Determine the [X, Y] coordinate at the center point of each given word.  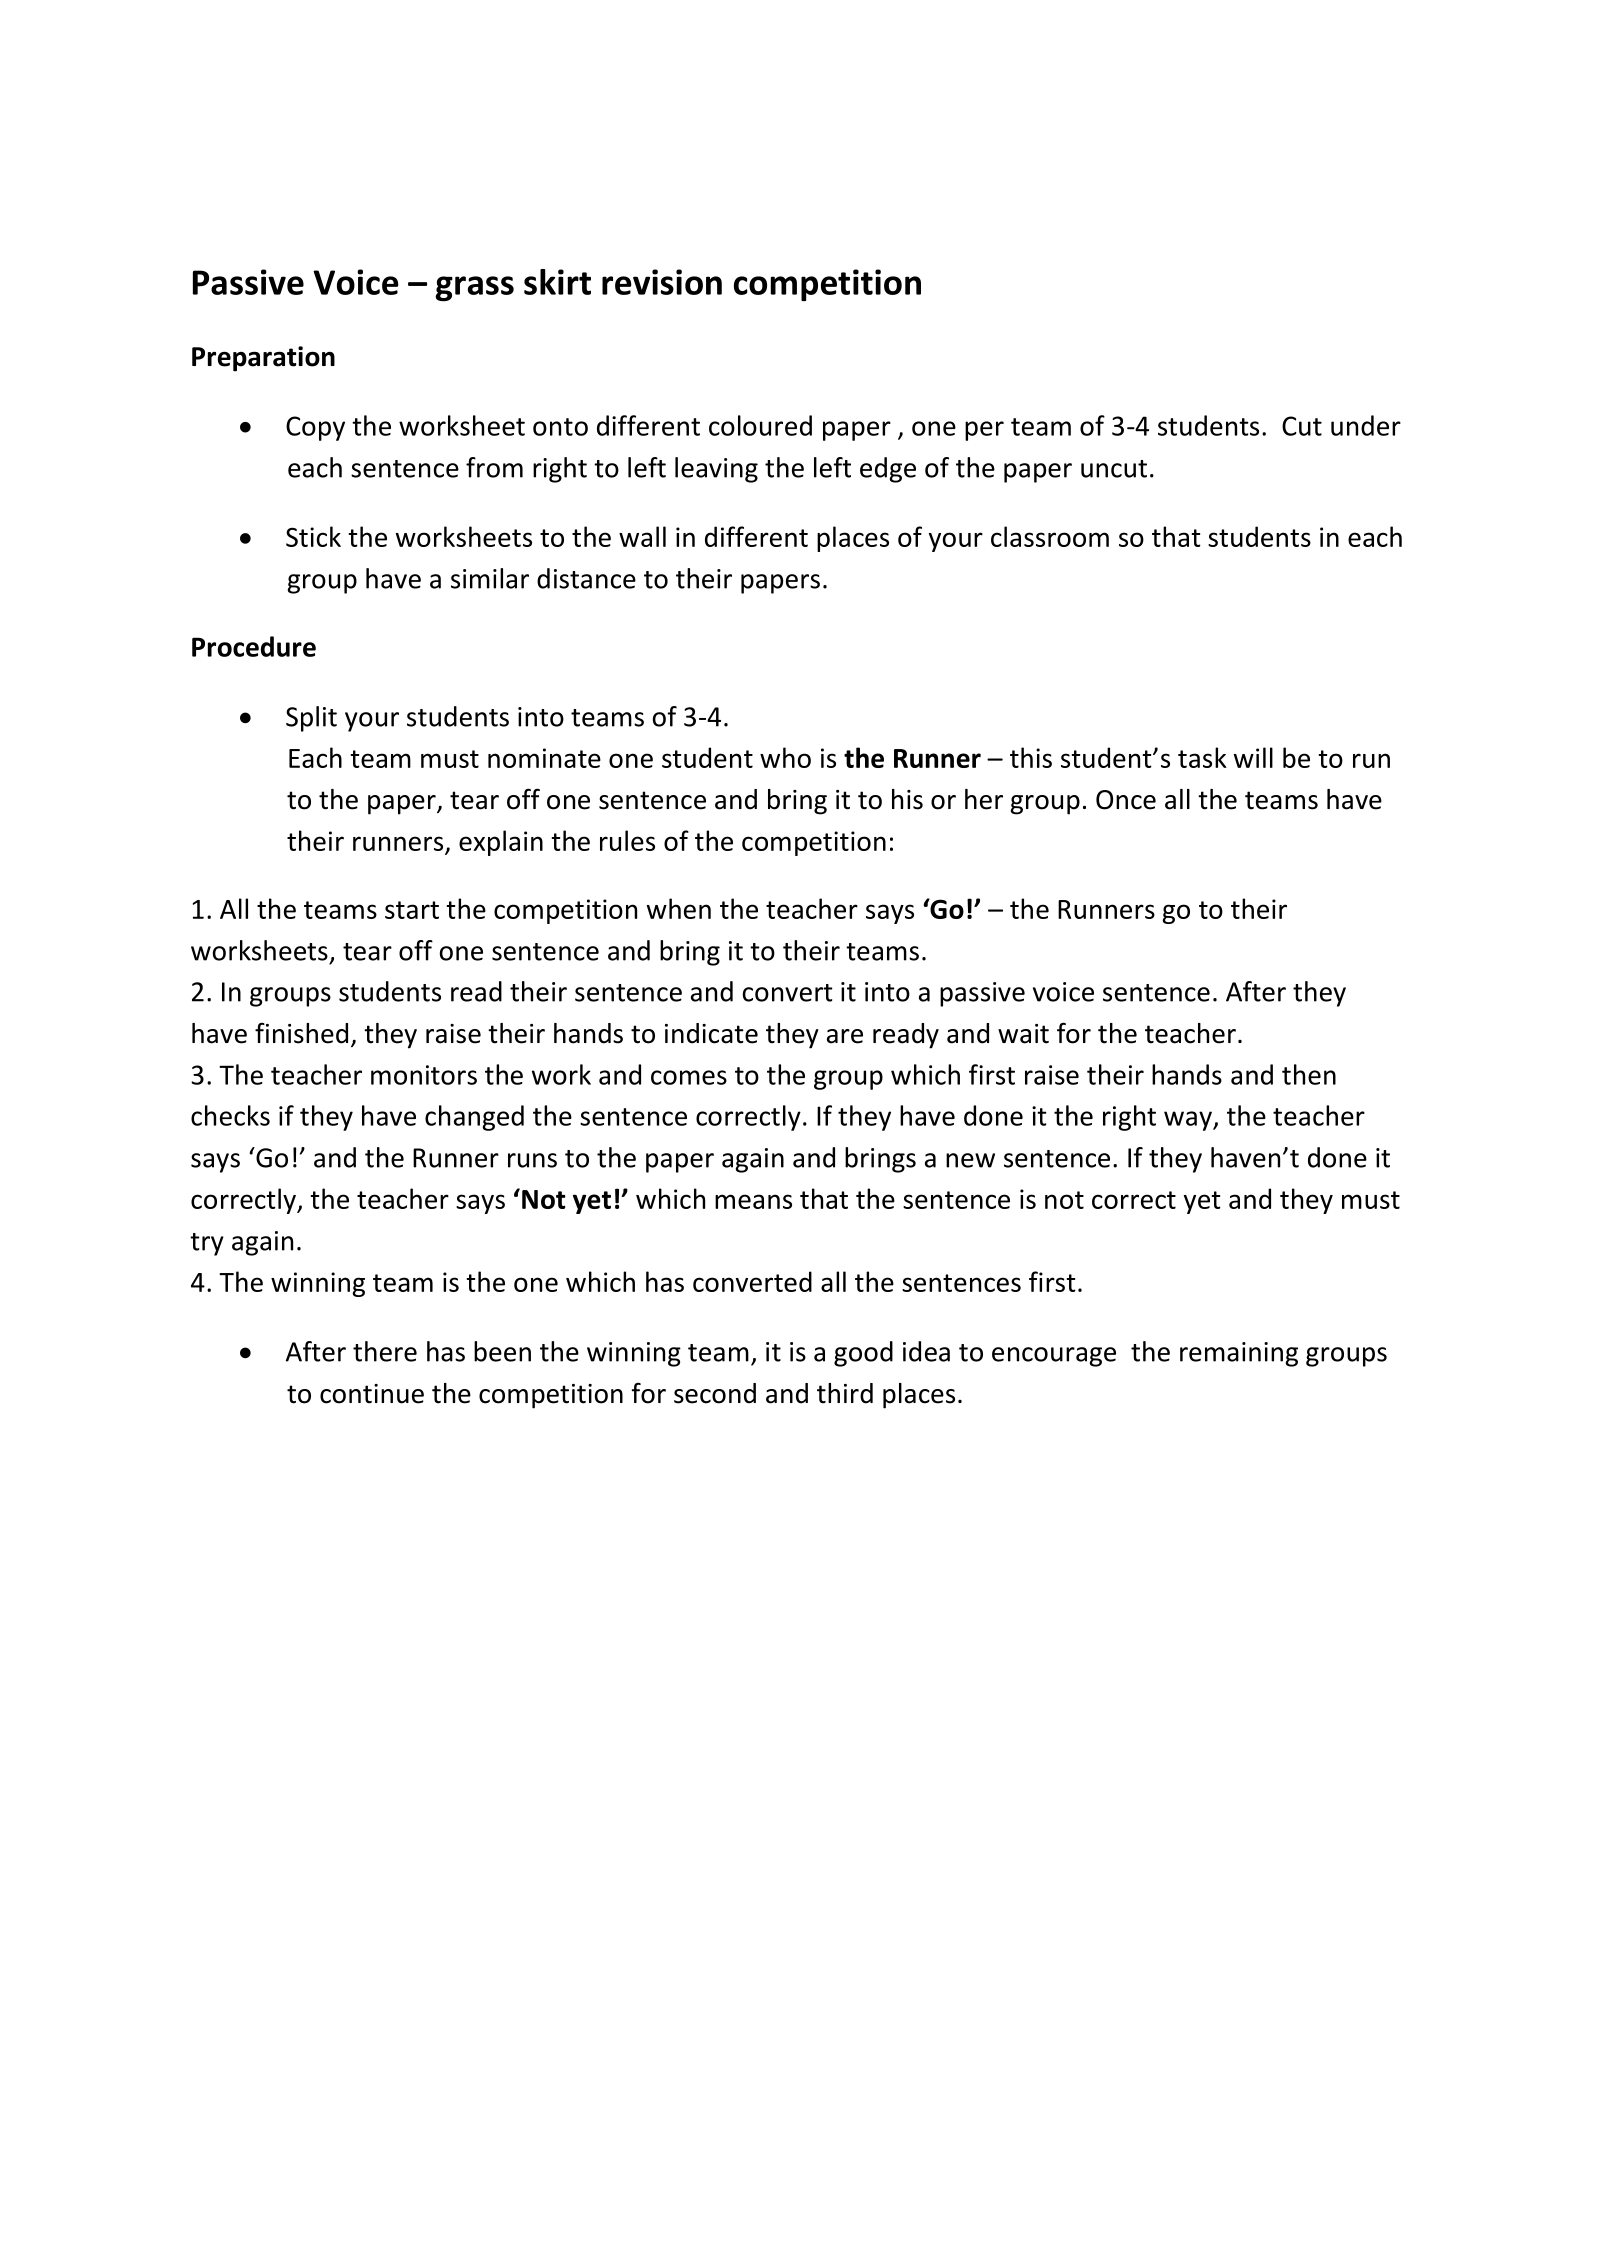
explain [501, 843]
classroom [1050, 536]
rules [627, 840]
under [1366, 425]
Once [1126, 800]
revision [662, 282]
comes [689, 1077]
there [385, 1351]
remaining [1239, 1354]
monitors [424, 1075]
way [1189, 1121]
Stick [313, 536]
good [863, 1354]
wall [642, 536]
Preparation [263, 359]
